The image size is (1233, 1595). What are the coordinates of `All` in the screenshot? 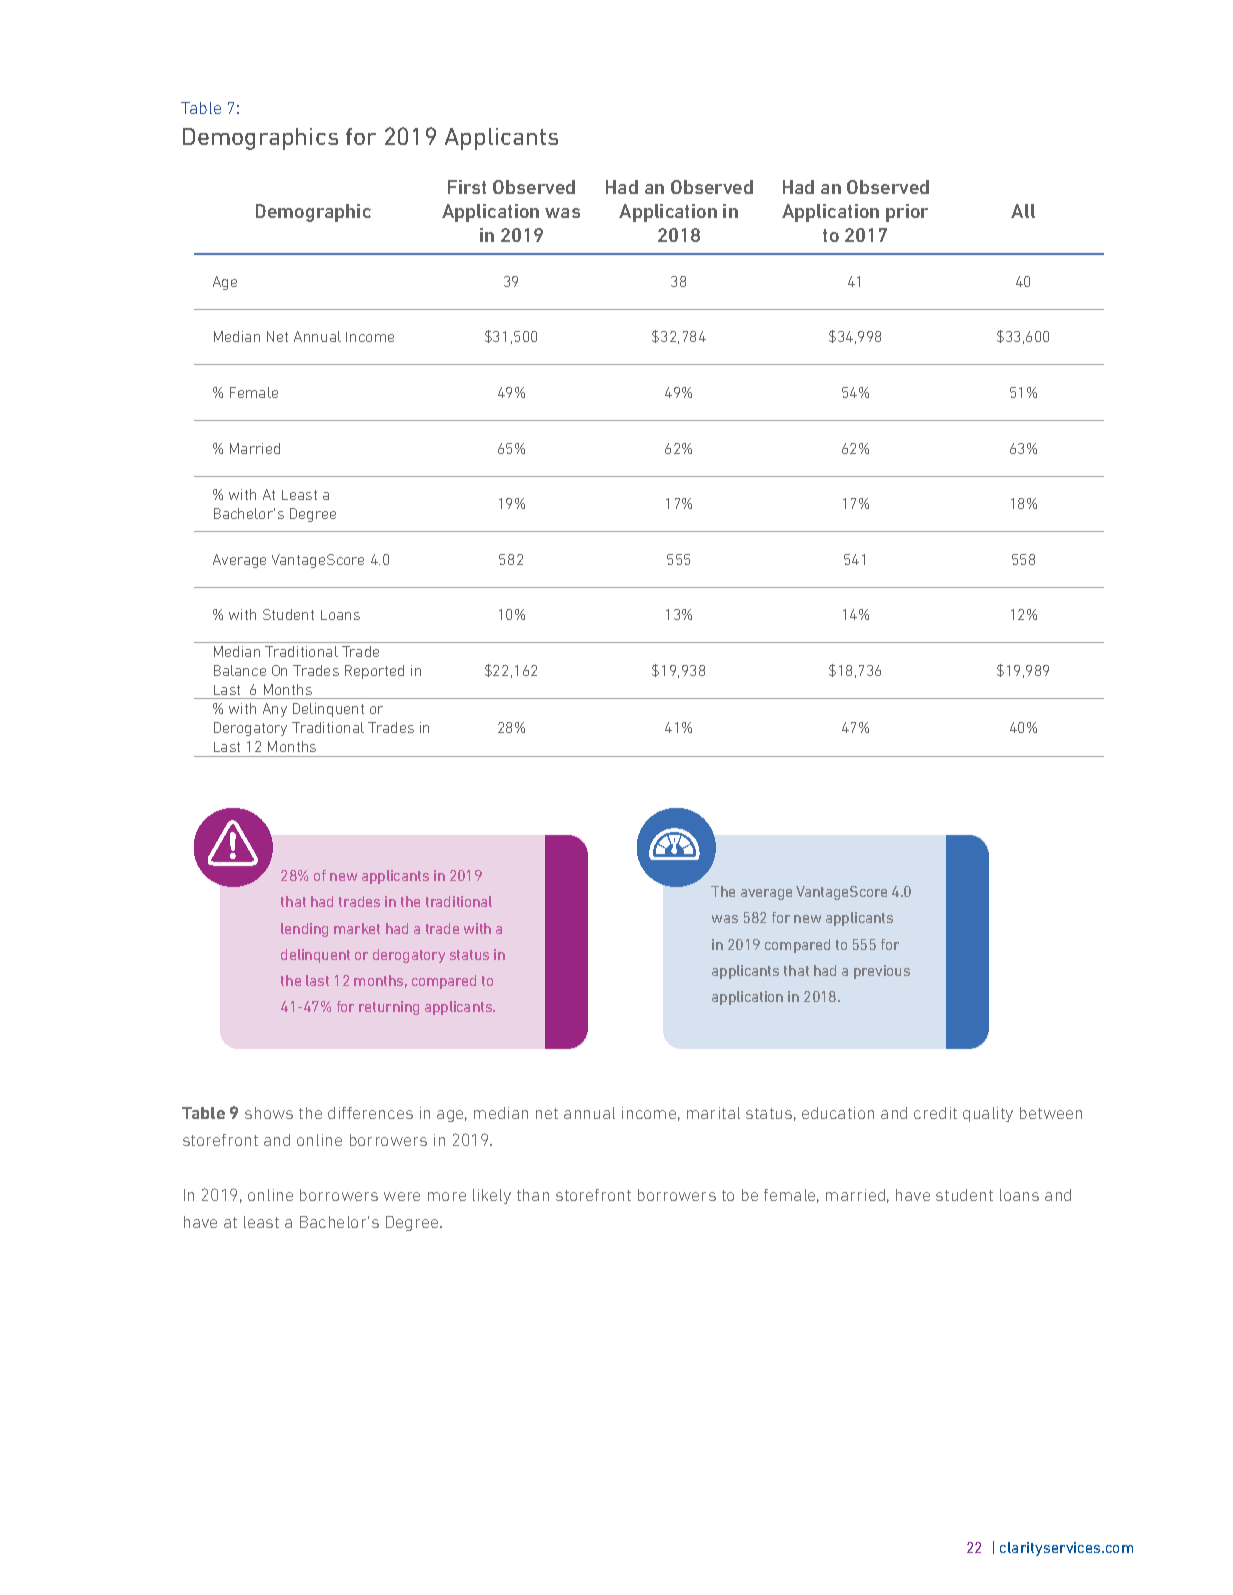 It's located at (1023, 211).
